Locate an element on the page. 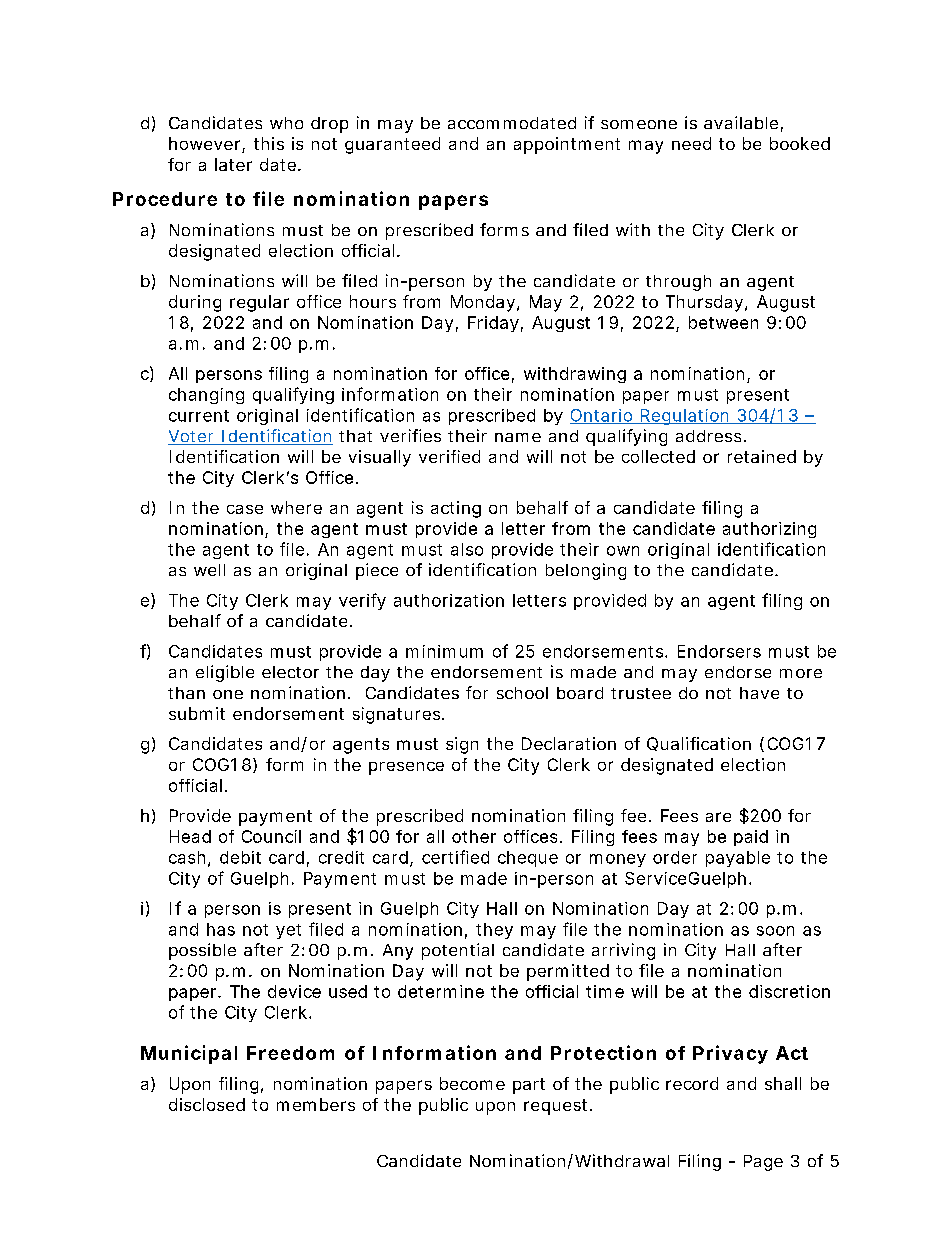 The width and height of the page is (952, 1233). need is located at coordinates (691, 143).
